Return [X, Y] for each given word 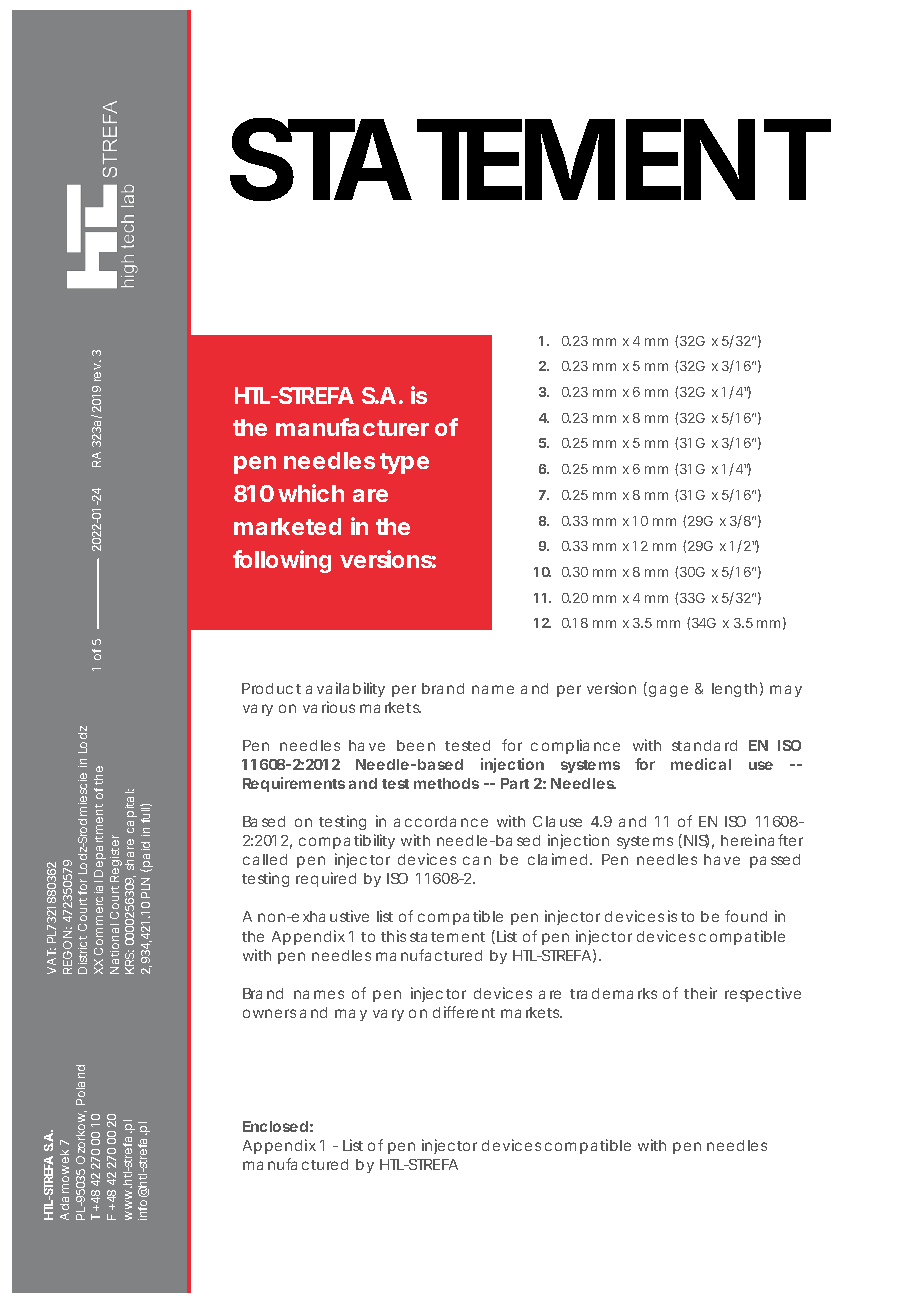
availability [345, 689]
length [734, 690]
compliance [575, 746]
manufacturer [352, 427]
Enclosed [275, 1126]
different [464, 1012]
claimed [557, 859]
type [404, 463]
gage [668, 691]
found [746, 916]
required [326, 879]
